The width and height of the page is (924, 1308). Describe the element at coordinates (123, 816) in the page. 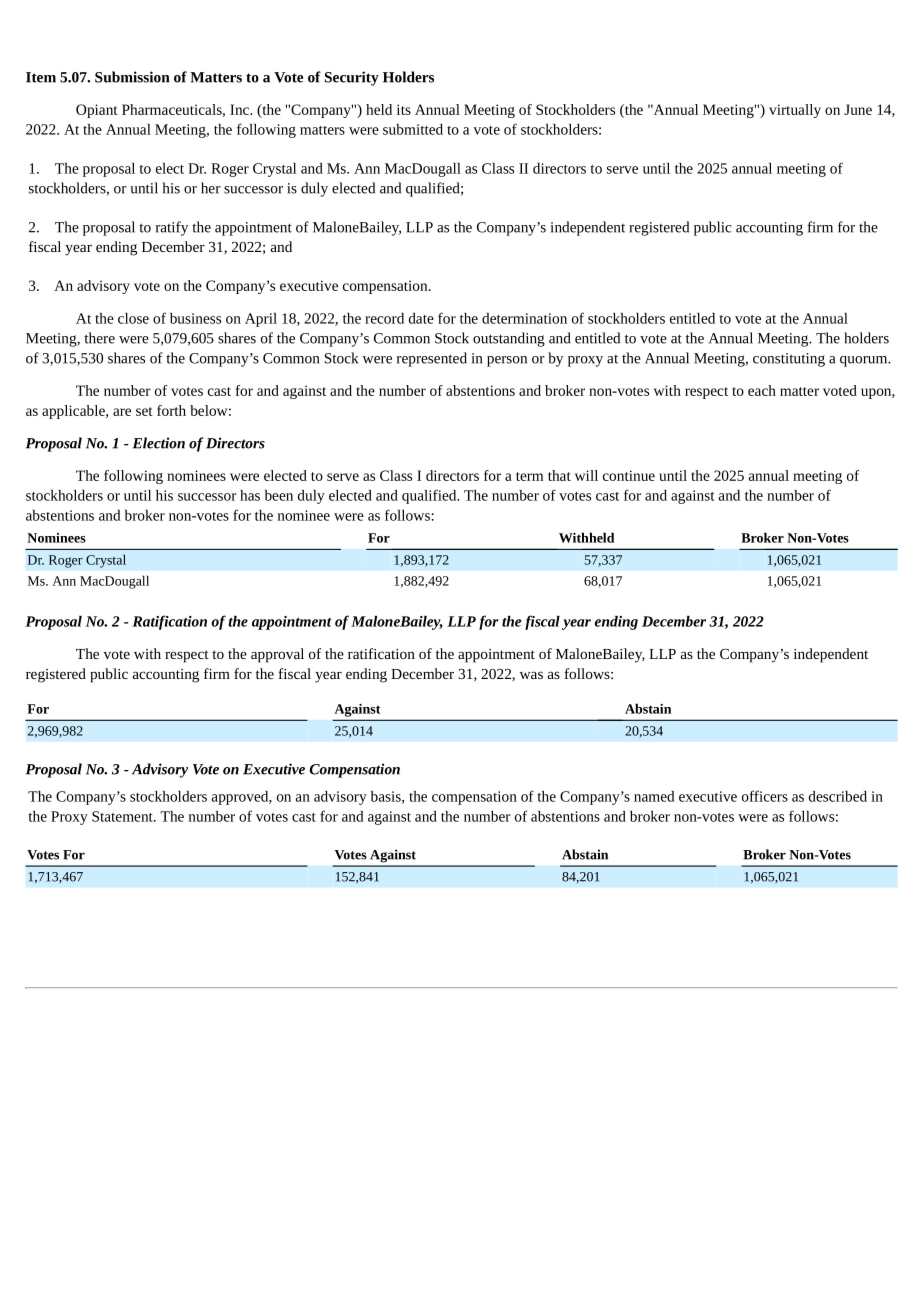

I see `Statement` at that location.
